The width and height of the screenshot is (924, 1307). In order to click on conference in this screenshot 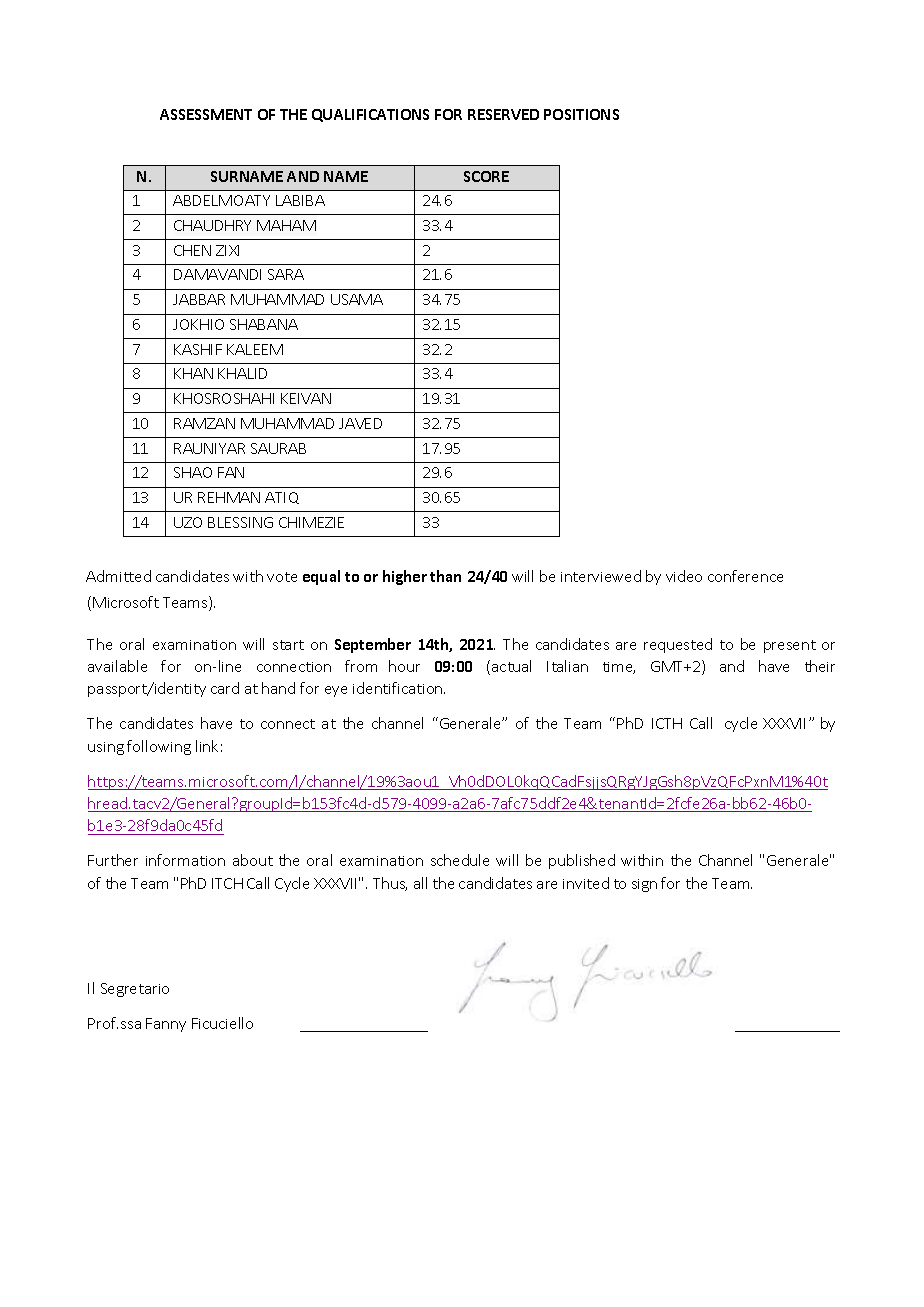, I will do `click(745, 576)`.
